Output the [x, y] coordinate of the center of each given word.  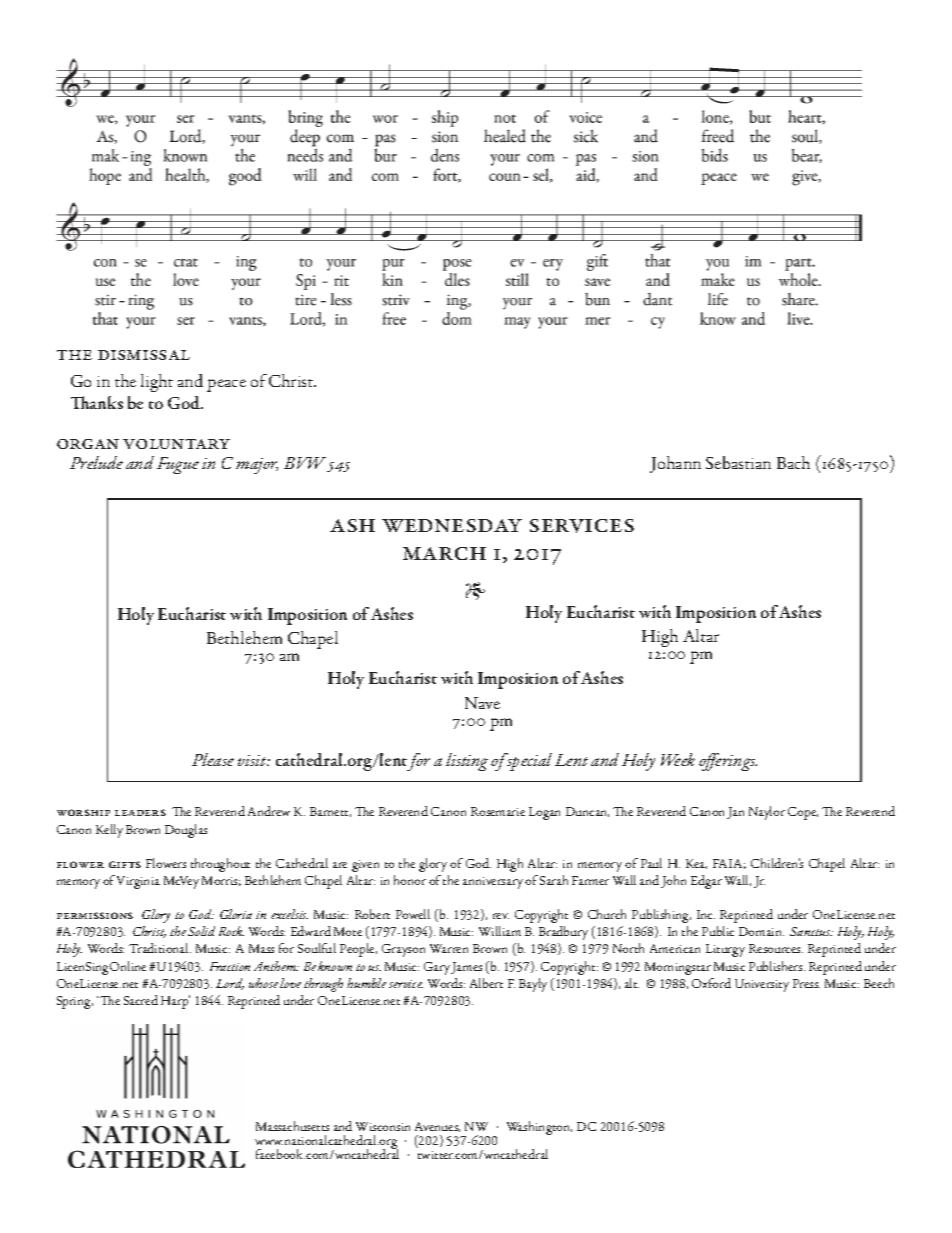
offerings [728, 762]
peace [226, 385]
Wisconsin [383, 1126]
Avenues [437, 1127]
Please [213, 759]
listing [467, 762]
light [157, 383]
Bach [793, 462]
